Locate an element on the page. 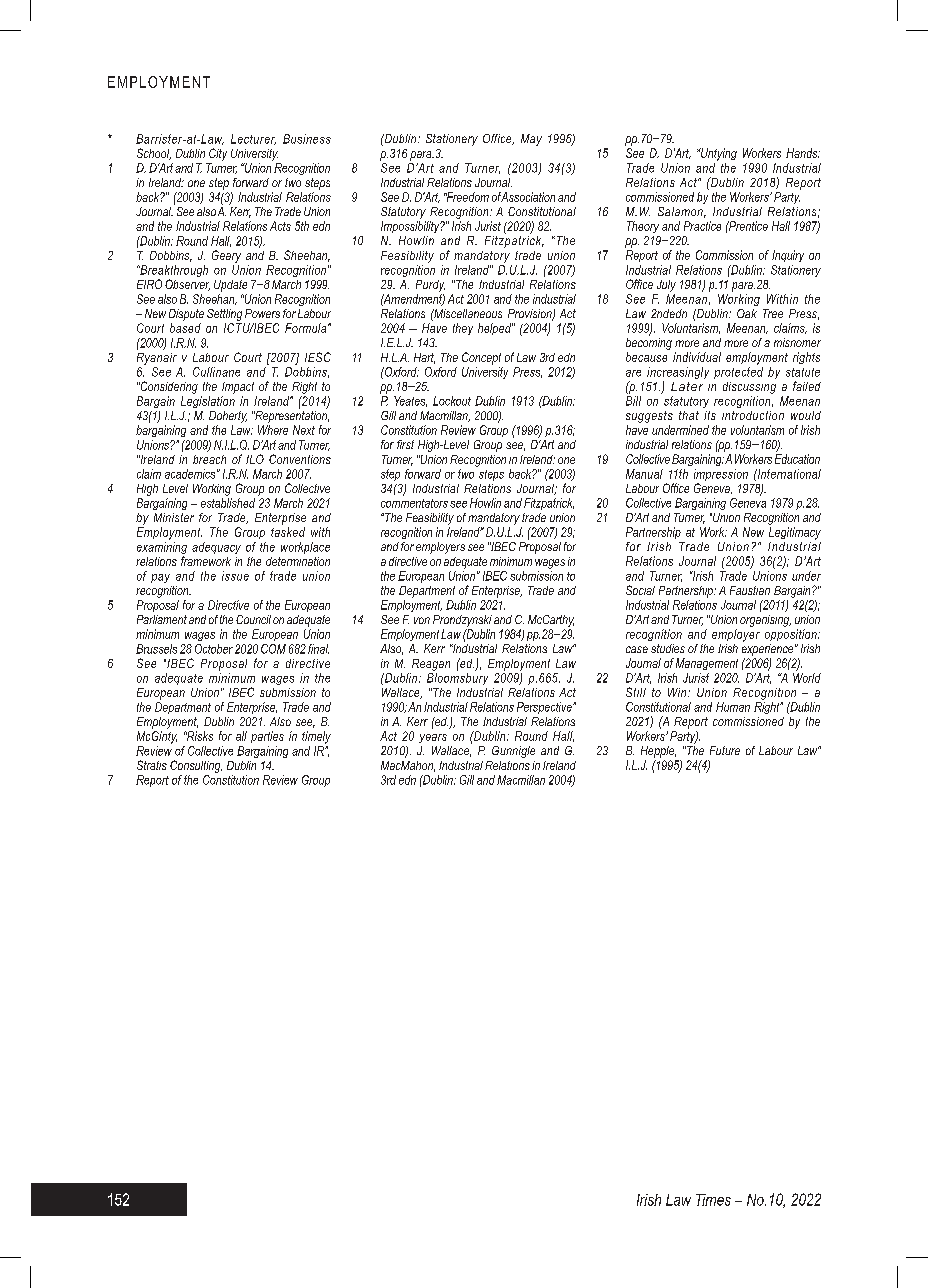 The height and width of the document is (1288, 928). timely is located at coordinates (316, 737).
